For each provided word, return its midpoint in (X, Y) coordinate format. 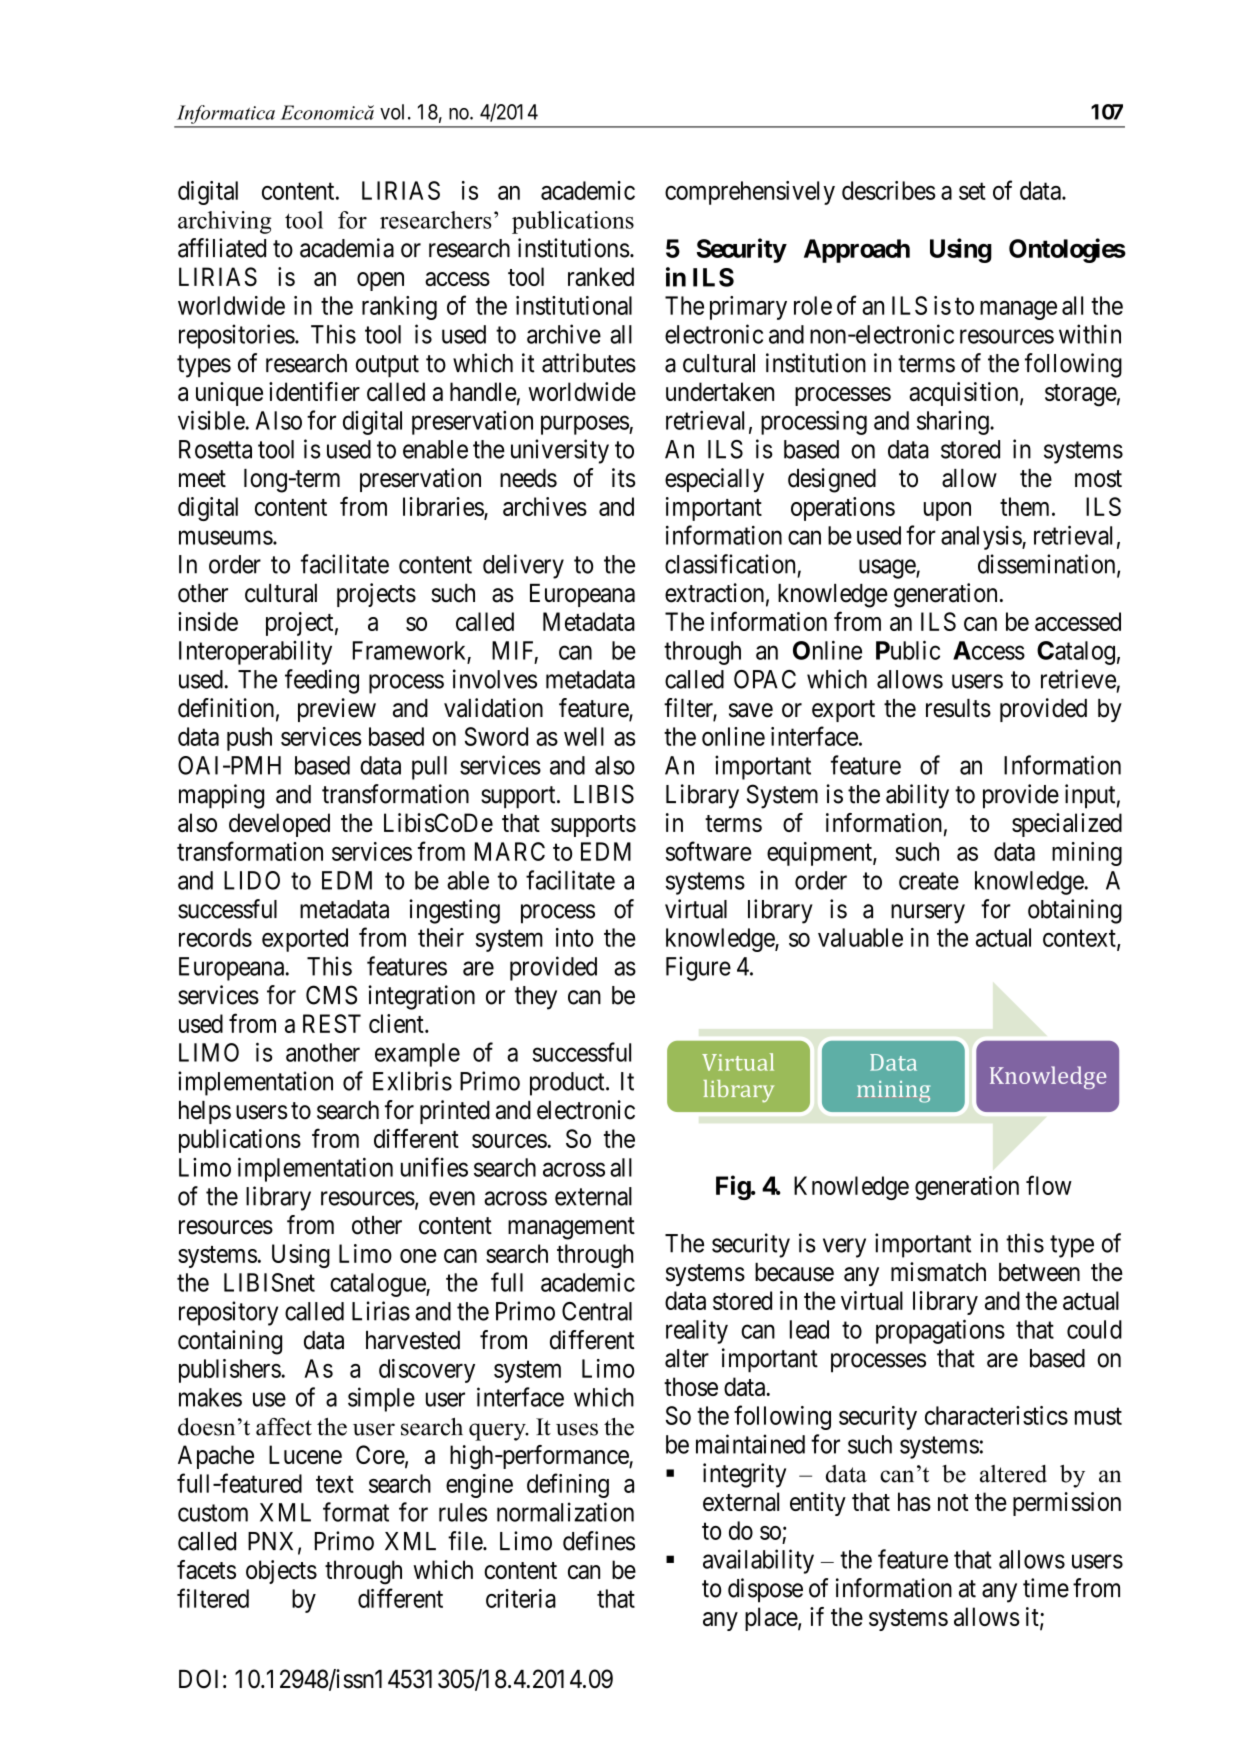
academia (347, 248)
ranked (601, 276)
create (929, 881)
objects (281, 1572)
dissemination (1048, 565)
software (709, 851)
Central (597, 1311)
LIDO (252, 880)
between (1039, 1272)
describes (889, 190)
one (418, 1256)
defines (599, 1541)
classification (730, 564)
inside (208, 621)
